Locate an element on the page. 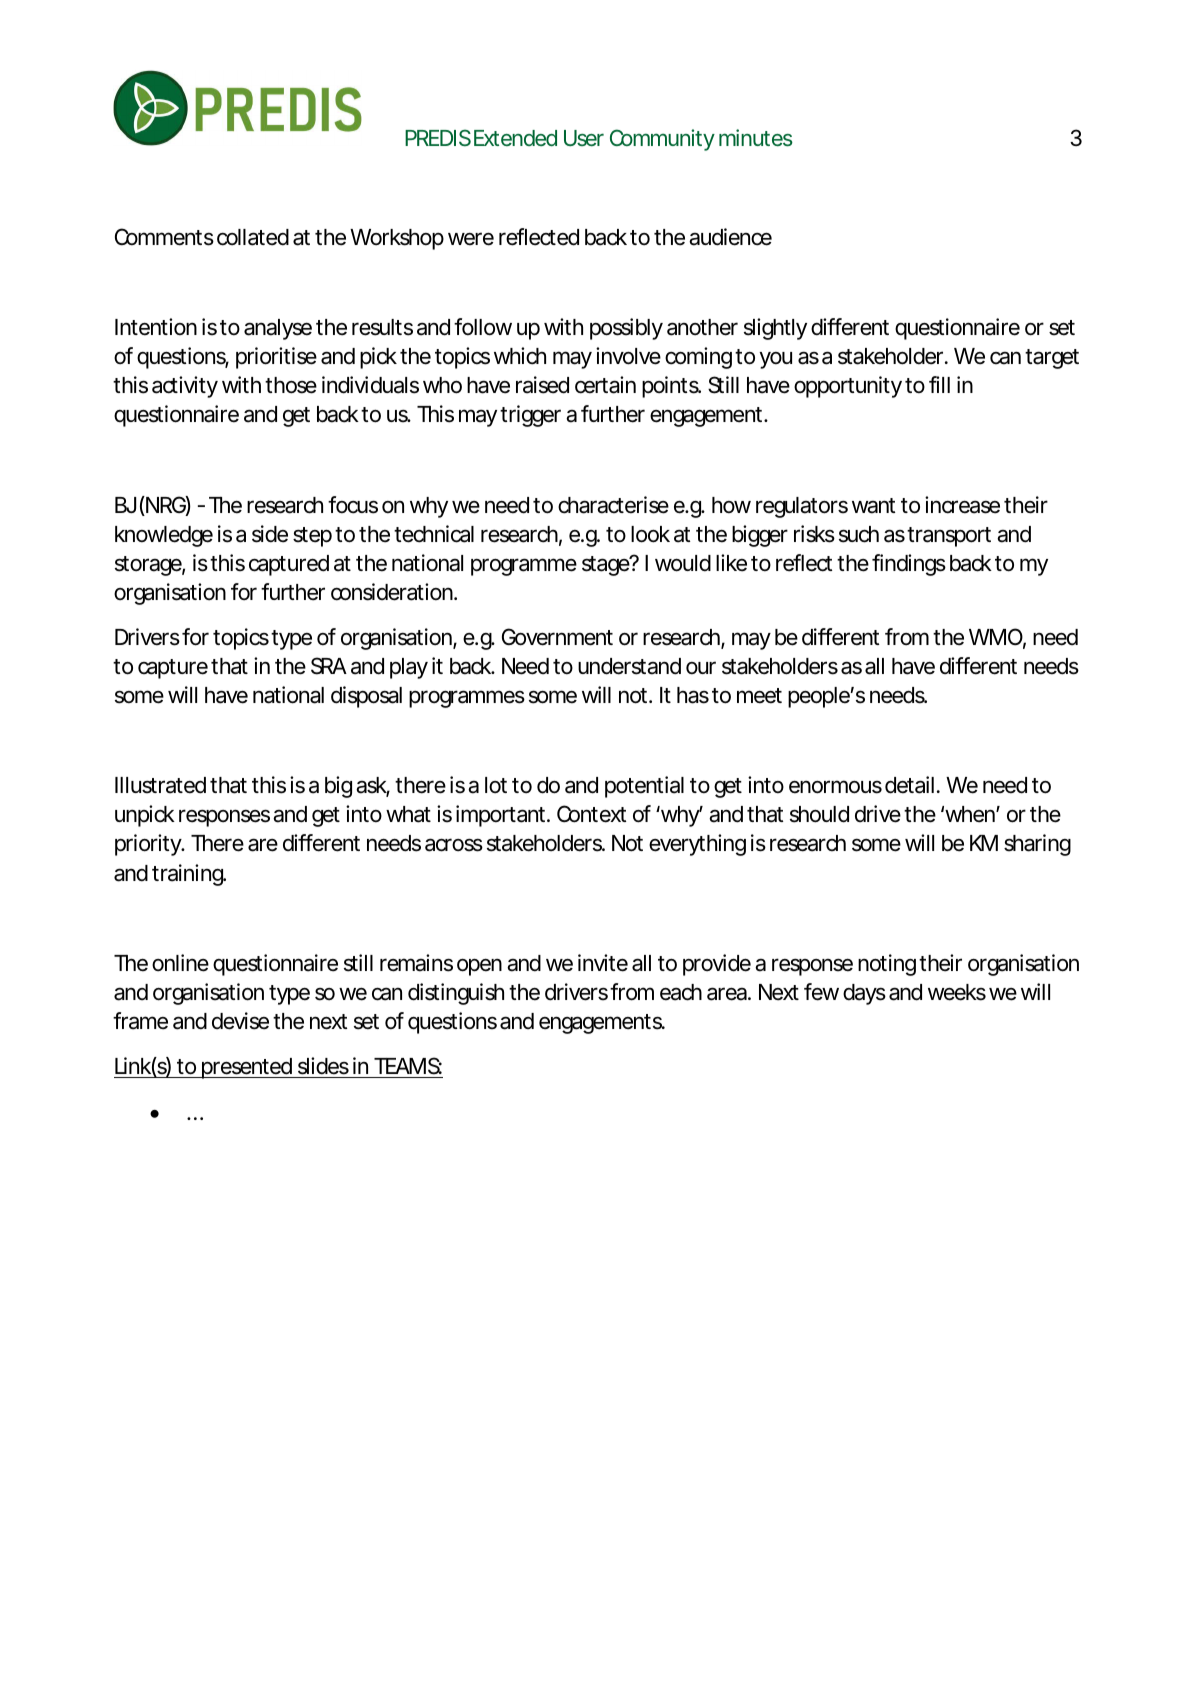 This image has height=1689, width=1194. minutes is located at coordinates (756, 137).
